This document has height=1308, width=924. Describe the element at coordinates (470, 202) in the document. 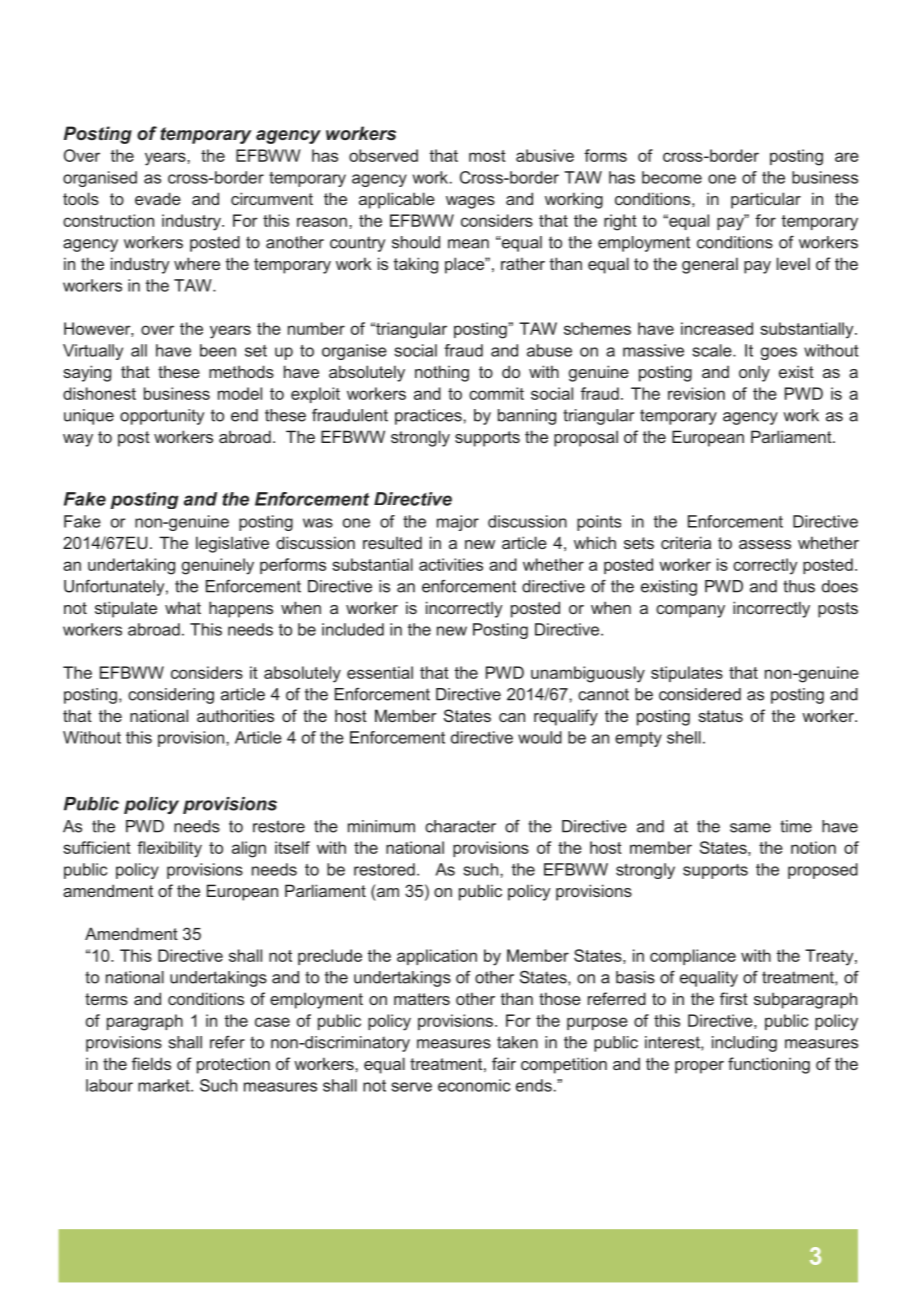

I see `wages` at that location.
